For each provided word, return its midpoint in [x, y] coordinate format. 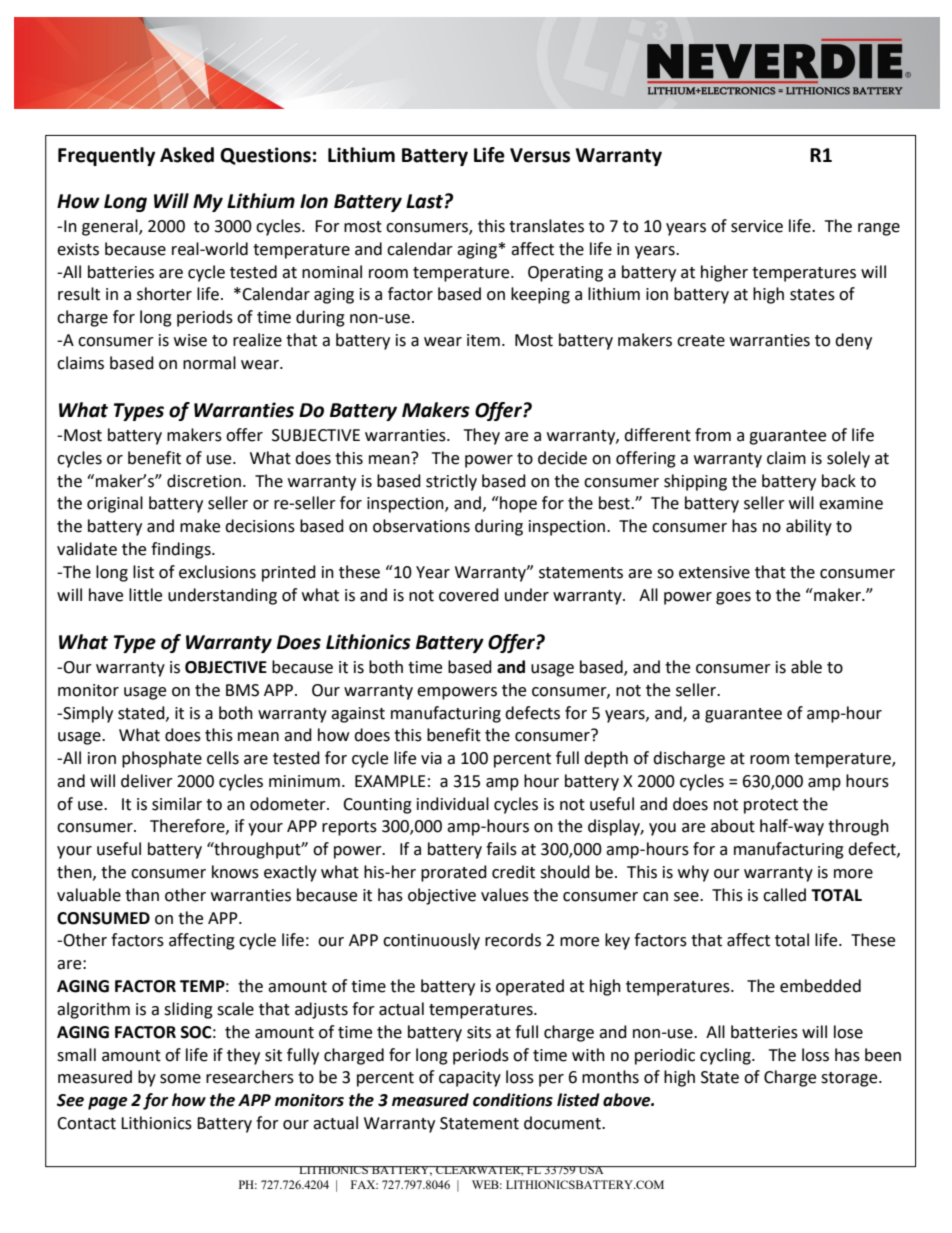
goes [733, 598]
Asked [187, 155]
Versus [540, 155]
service [757, 226]
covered [469, 595]
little [145, 595]
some [180, 1079]
